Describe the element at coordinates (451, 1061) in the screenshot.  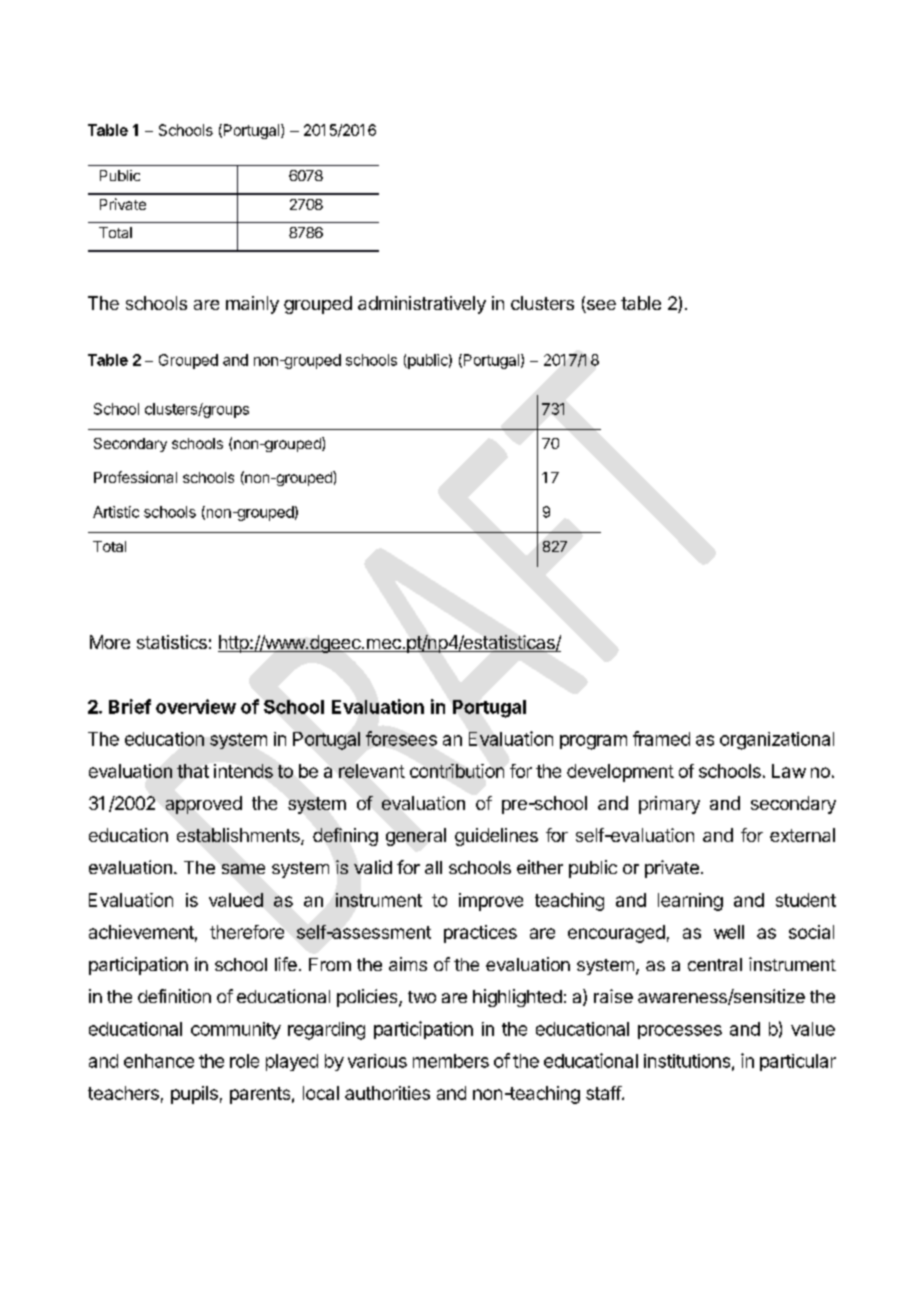
I see `members` at that location.
